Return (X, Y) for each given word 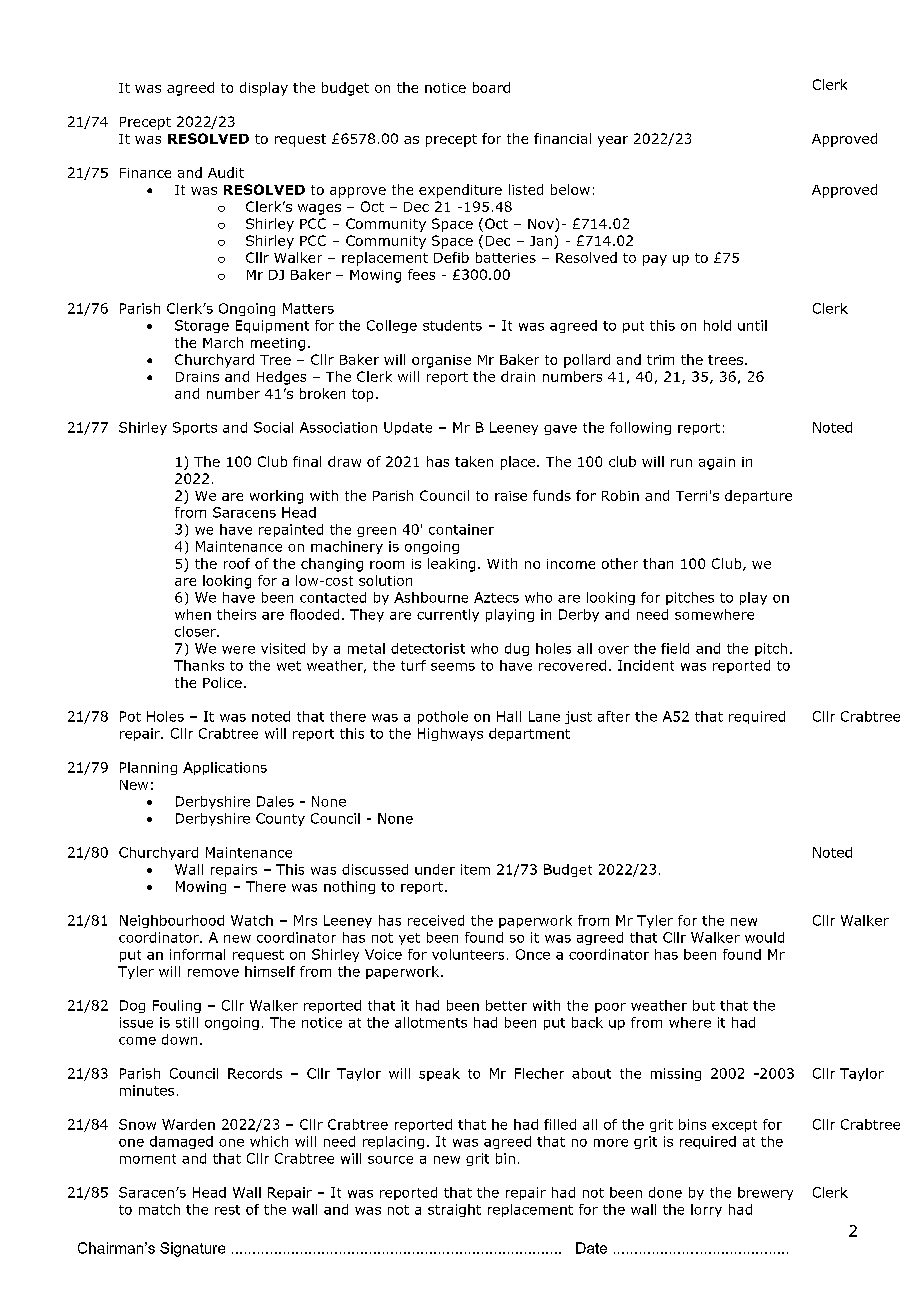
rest (227, 1210)
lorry (706, 1210)
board (491, 87)
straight (454, 1210)
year (613, 141)
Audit (226, 172)
